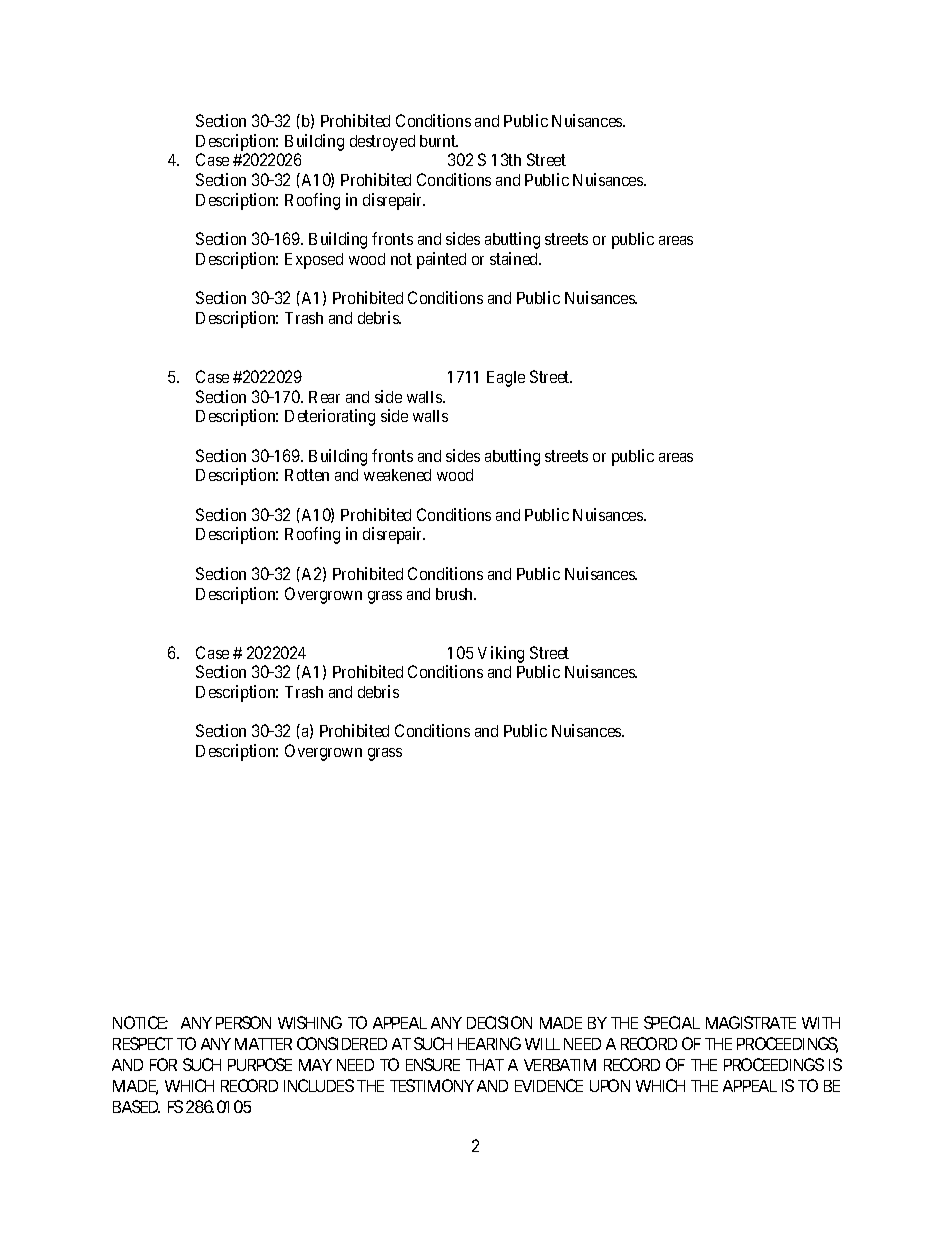  I want to click on MAGISTRATE, so click(751, 1022).
